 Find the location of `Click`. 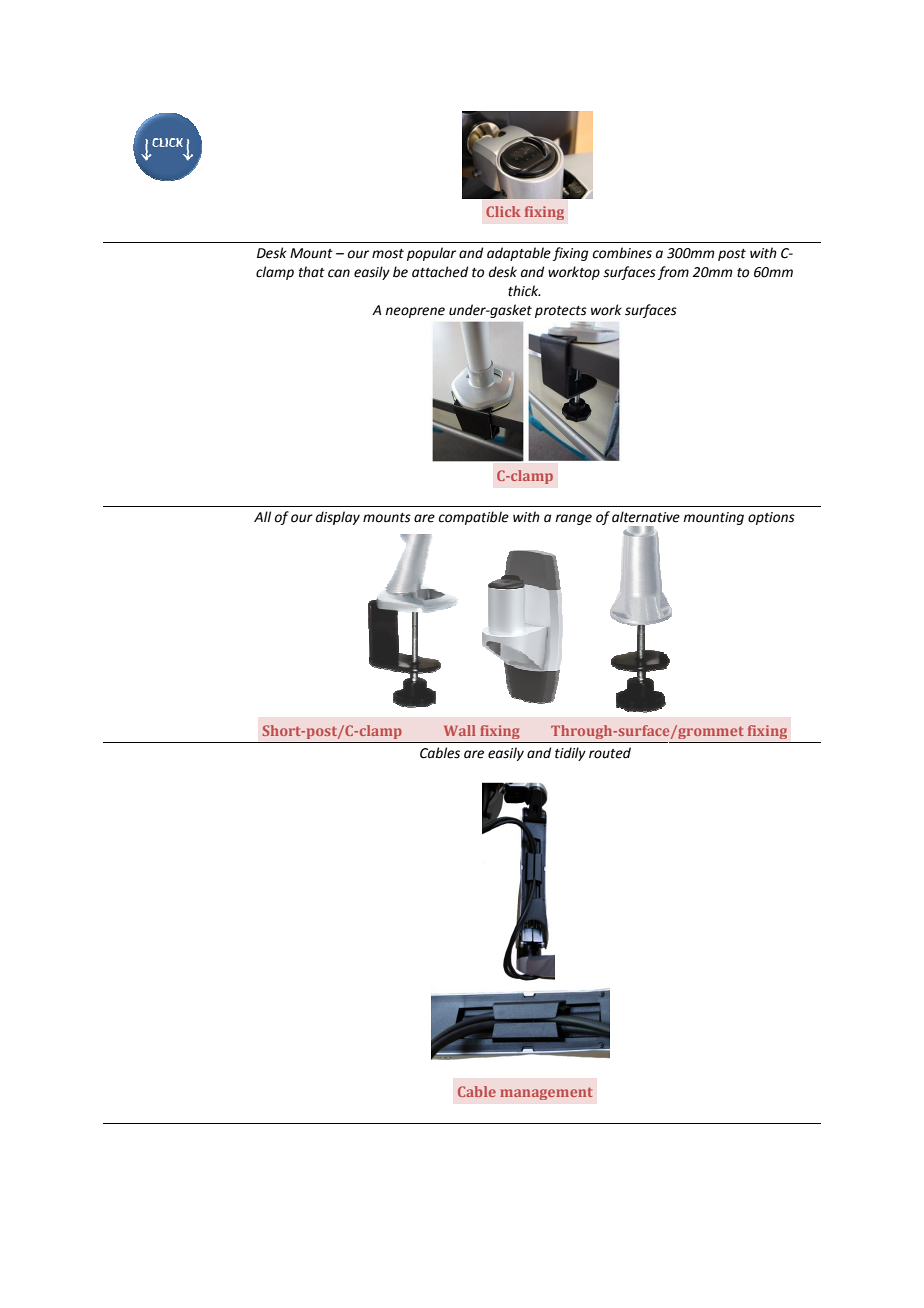

Click is located at coordinates (503, 211).
